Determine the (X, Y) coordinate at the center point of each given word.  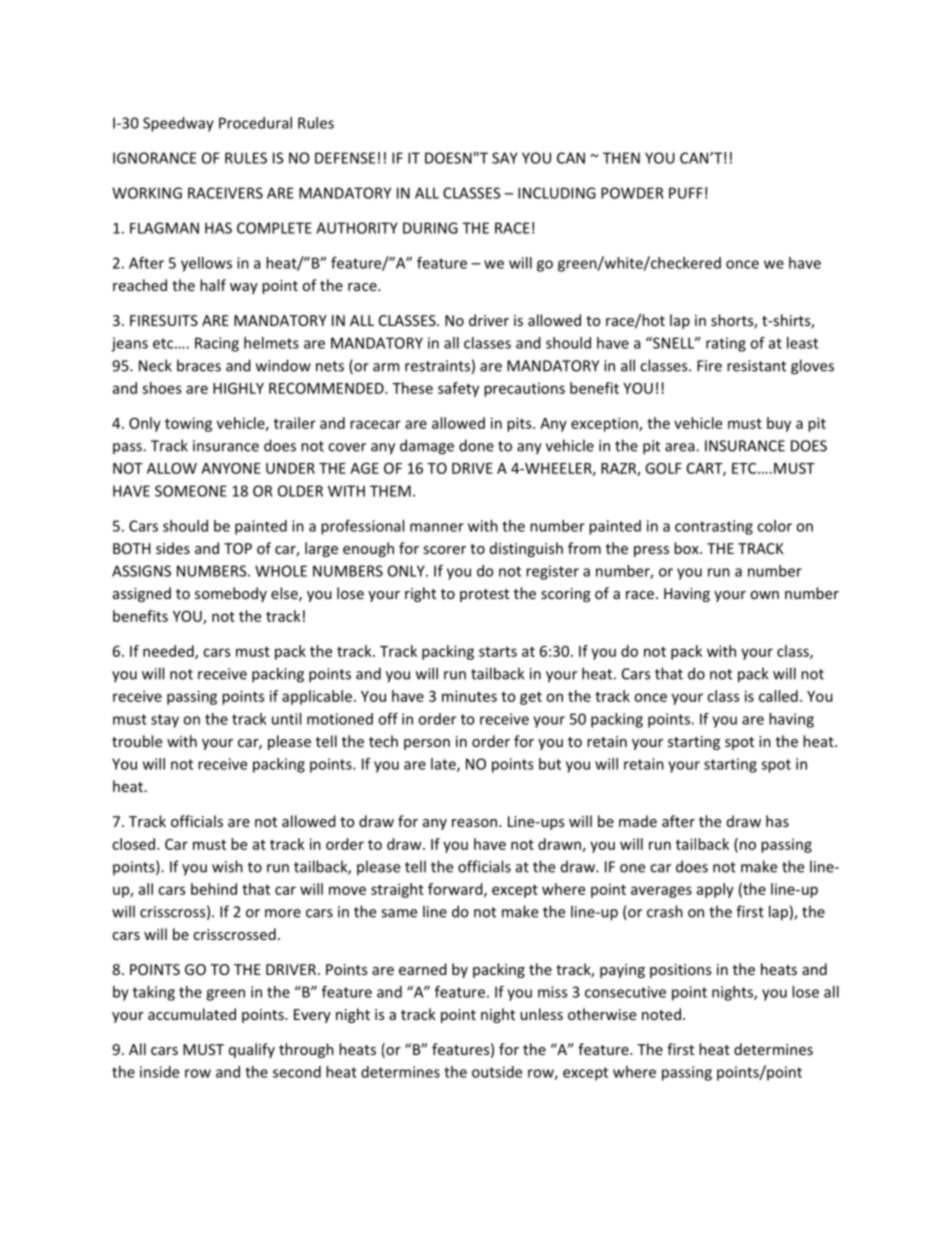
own (764, 595)
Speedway (178, 124)
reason (476, 823)
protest (484, 595)
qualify (252, 1050)
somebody (231, 594)
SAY (505, 158)
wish (227, 866)
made (638, 821)
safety (458, 389)
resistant (756, 366)
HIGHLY (238, 388)
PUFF (686, 193)
